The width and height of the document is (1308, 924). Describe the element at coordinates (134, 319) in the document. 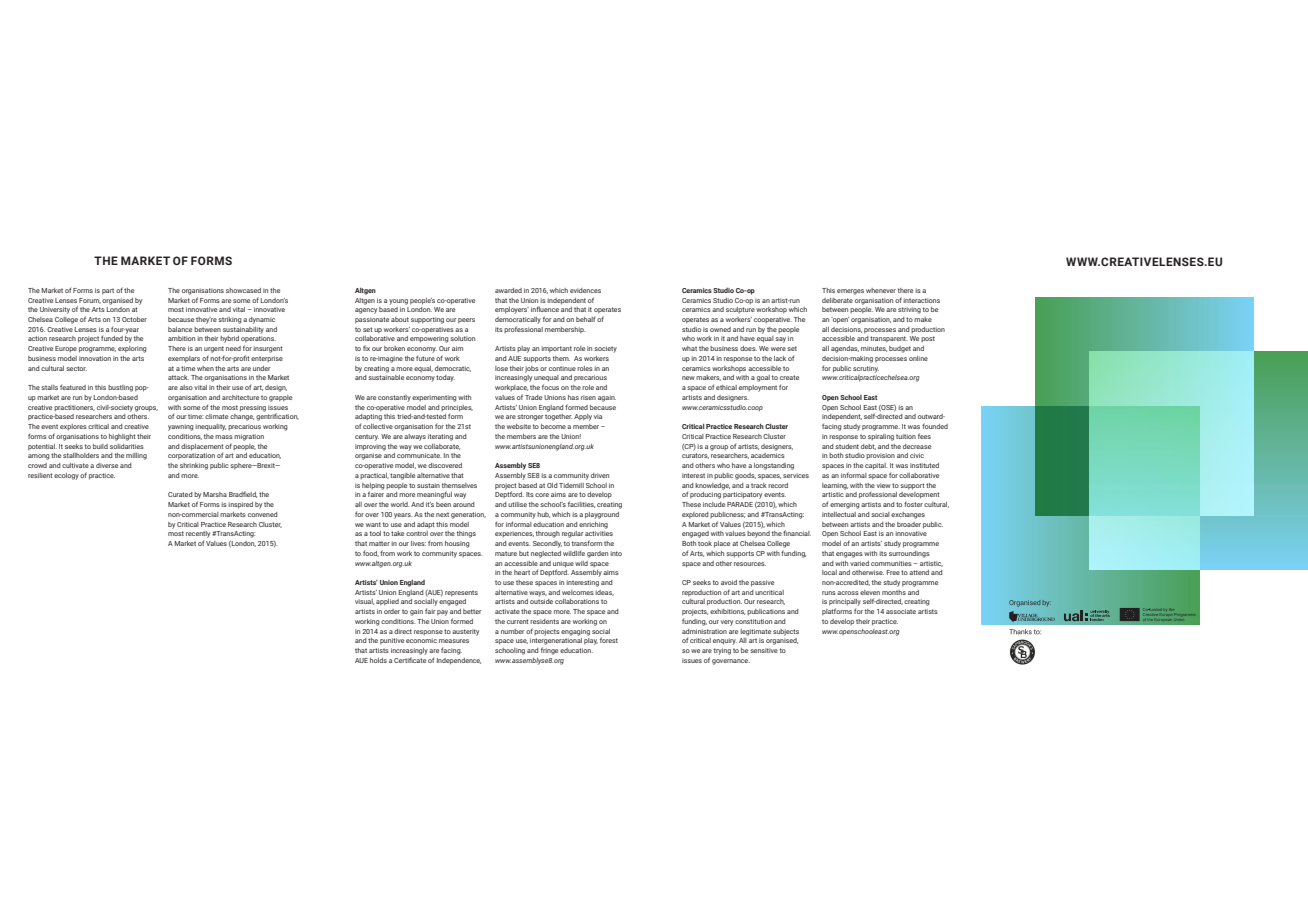

I see `October` at that location.
